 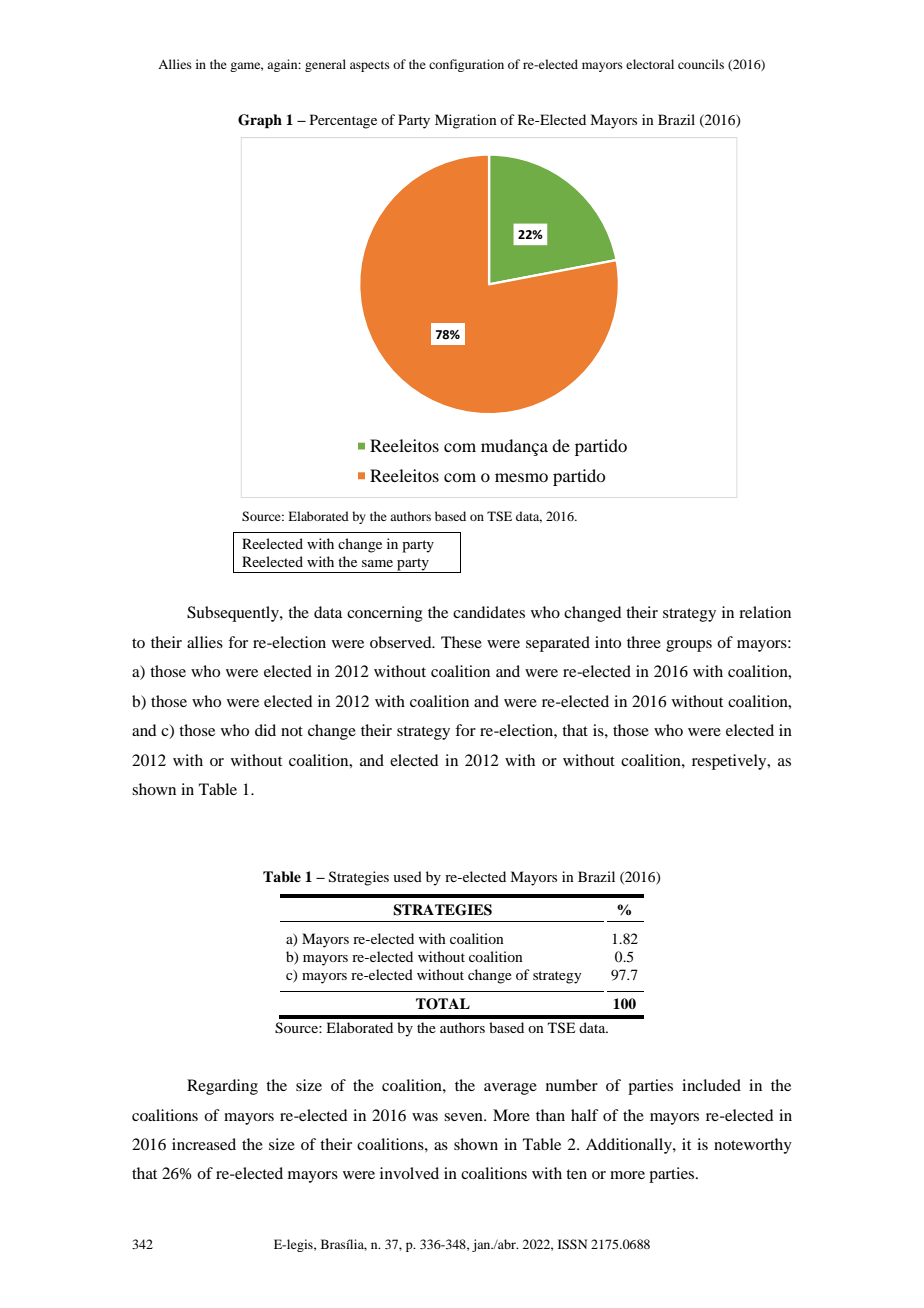 What do you see at coordinates (765, 612) in the image?
I see `relation` at bounding box center [765, 612].
